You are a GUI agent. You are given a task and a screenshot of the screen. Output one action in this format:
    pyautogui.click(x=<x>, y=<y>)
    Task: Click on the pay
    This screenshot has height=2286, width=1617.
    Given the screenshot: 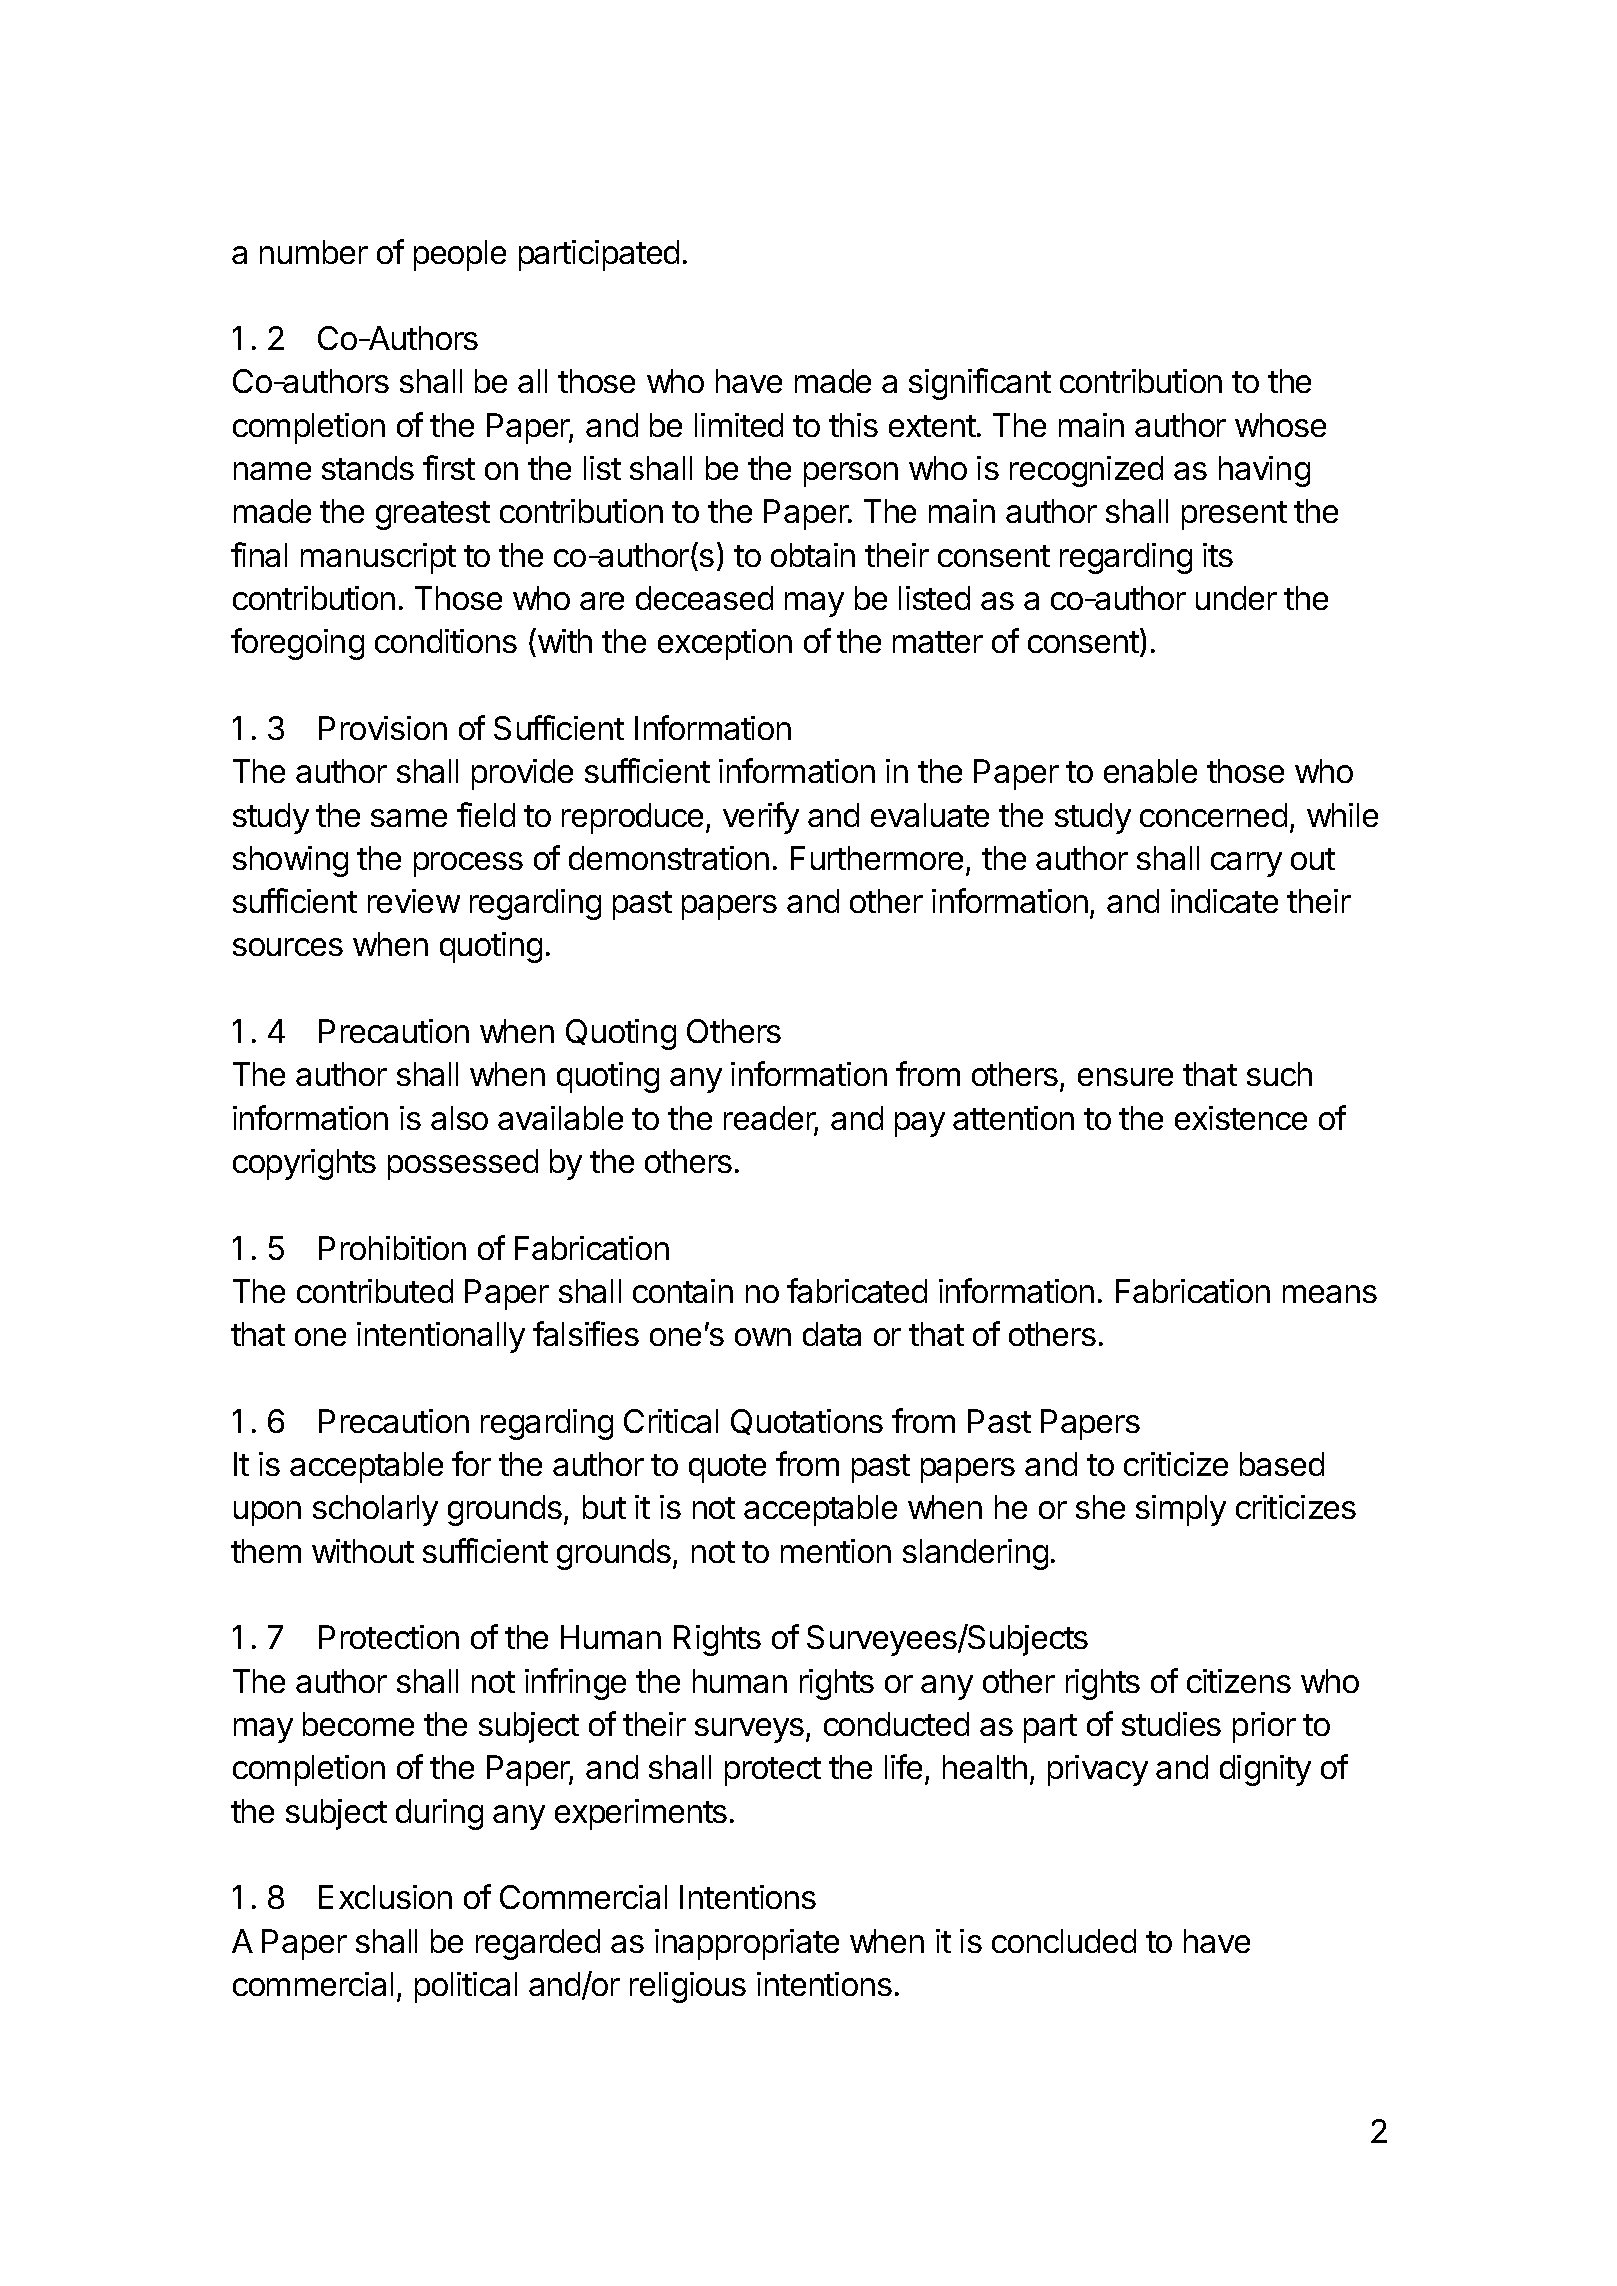 What is the action you would take?
    pyautogui.click(x=920, y=1124)
